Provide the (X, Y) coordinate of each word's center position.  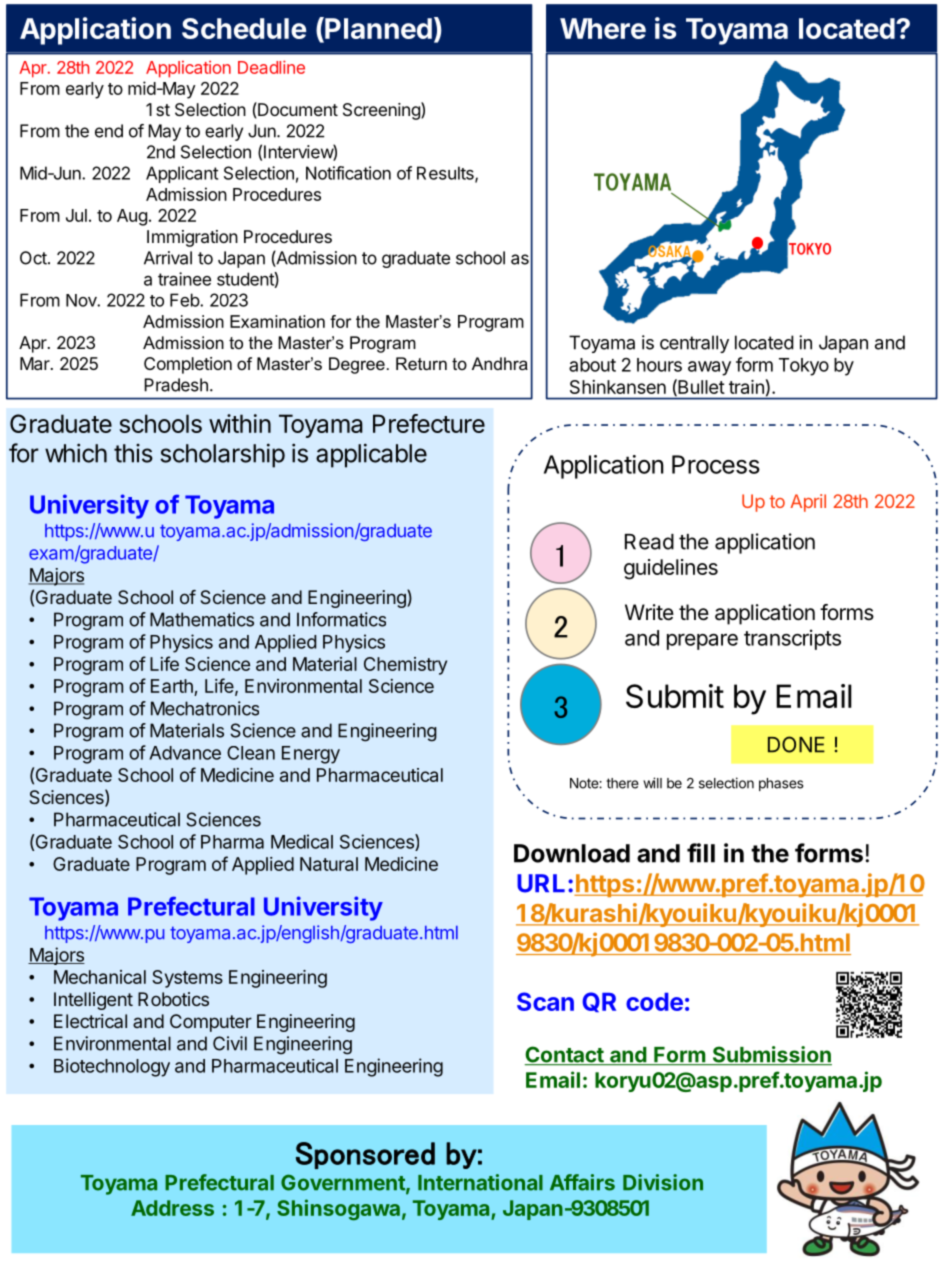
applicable (371, 455)
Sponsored (365, 1155)
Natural (329, 864)
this (133, 453)
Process (716, 464)
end (109, 131)
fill (701, 853)
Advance (185, 753)
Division (663, 1182)
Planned (377, 29)
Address (172, 1208)
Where (603, 28)
